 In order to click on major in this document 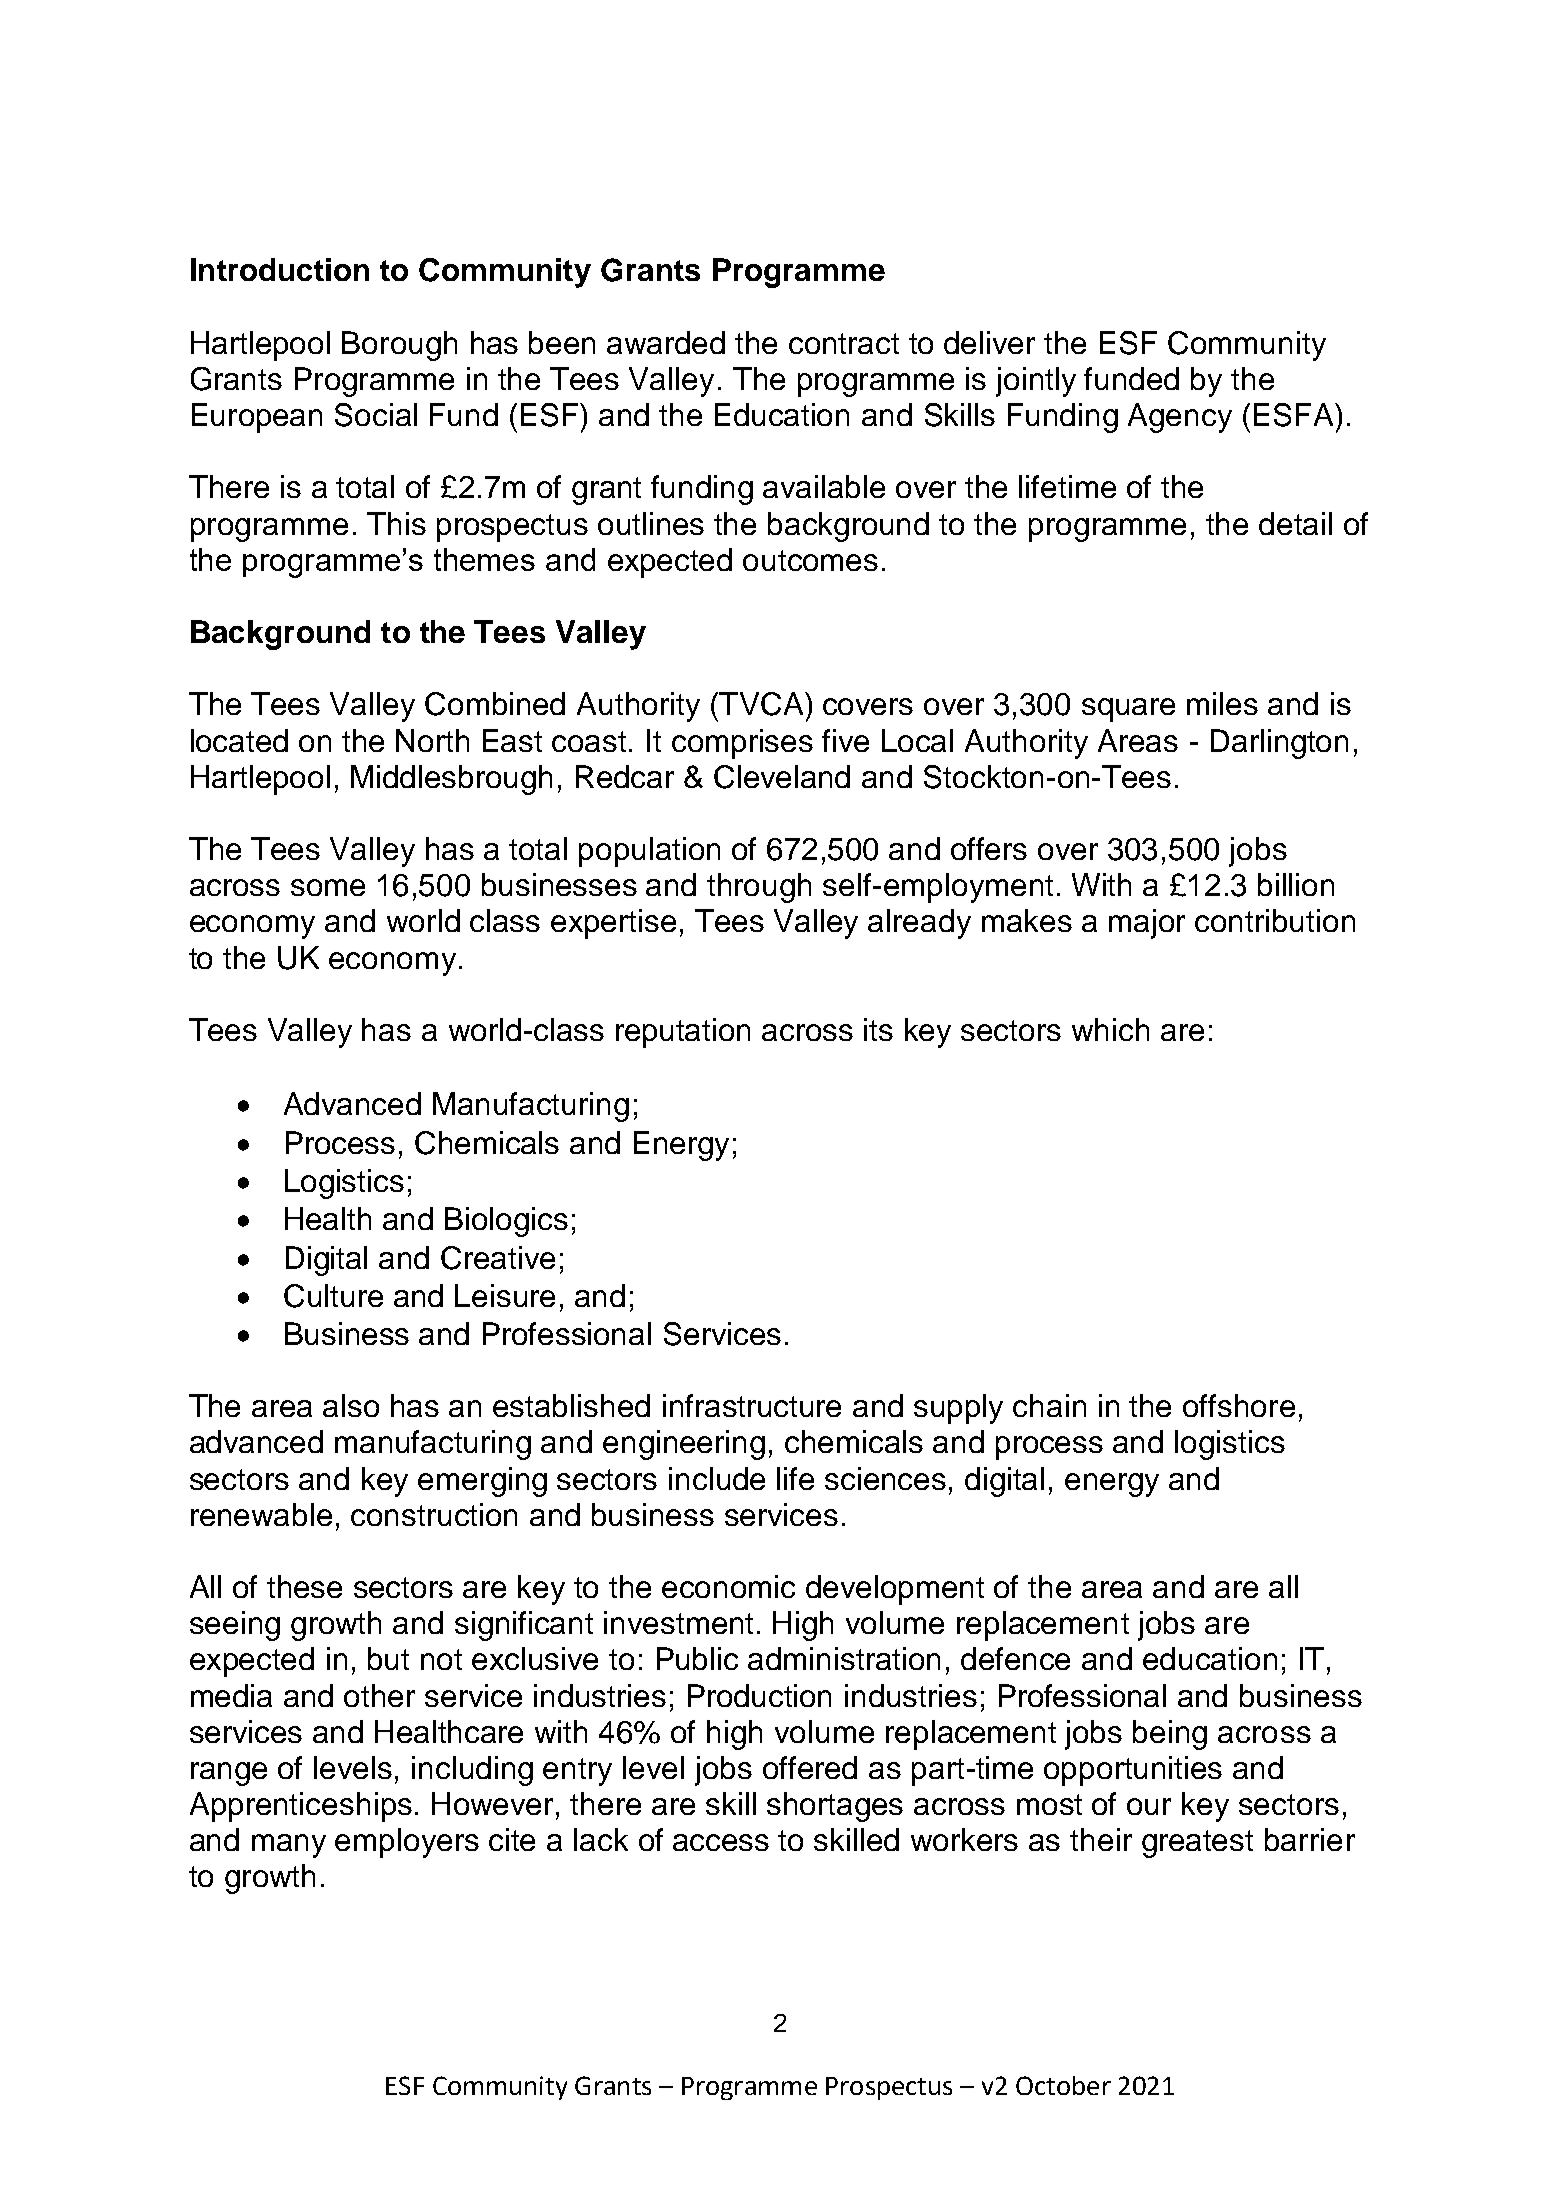, I will do `click(1147, 924)`.
